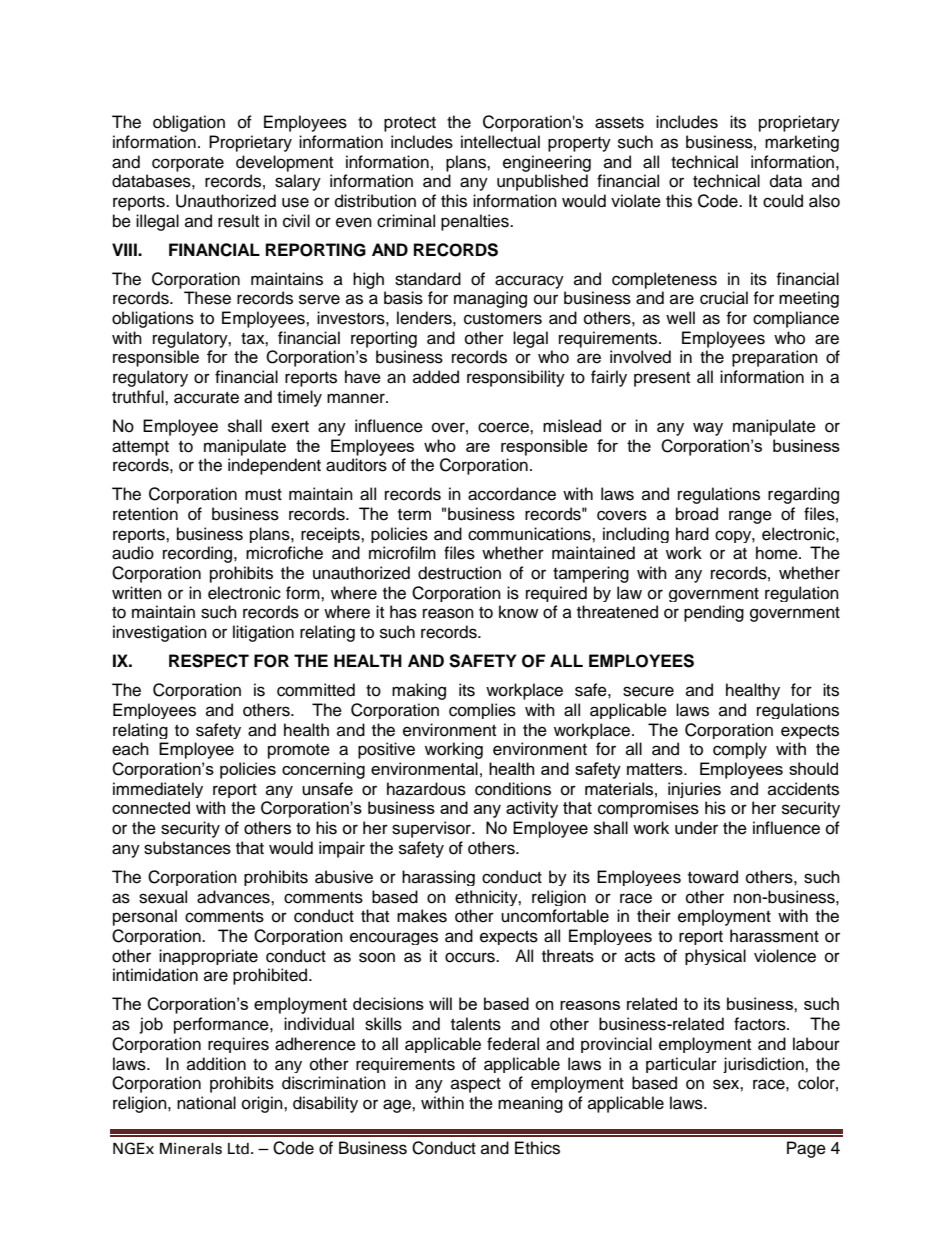 The width and height of the screenshot is (952, 1233). I want to click on corporate, so click(188, 164).
